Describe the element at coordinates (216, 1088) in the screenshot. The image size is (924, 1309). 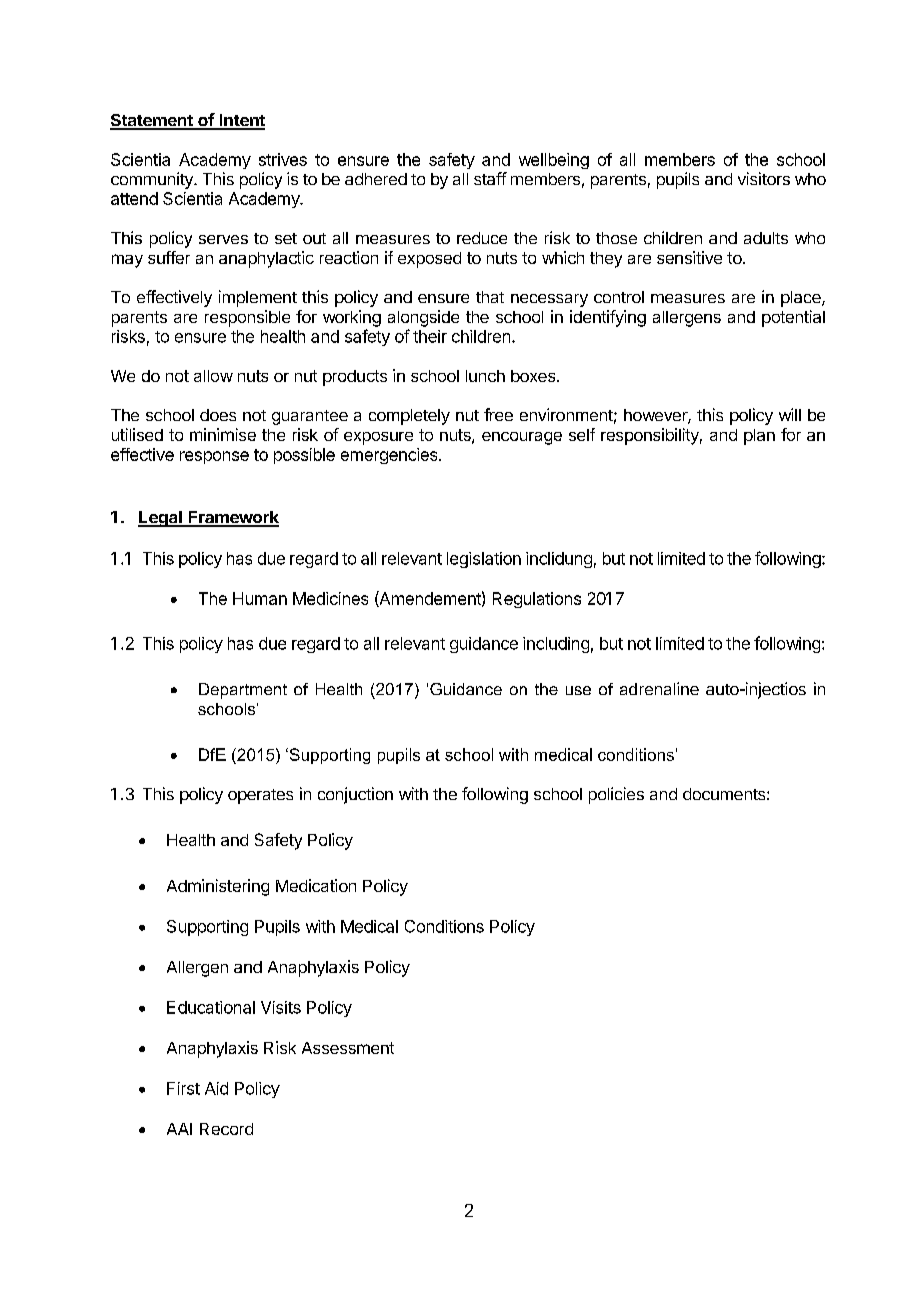
I see `Aid` at that location.
